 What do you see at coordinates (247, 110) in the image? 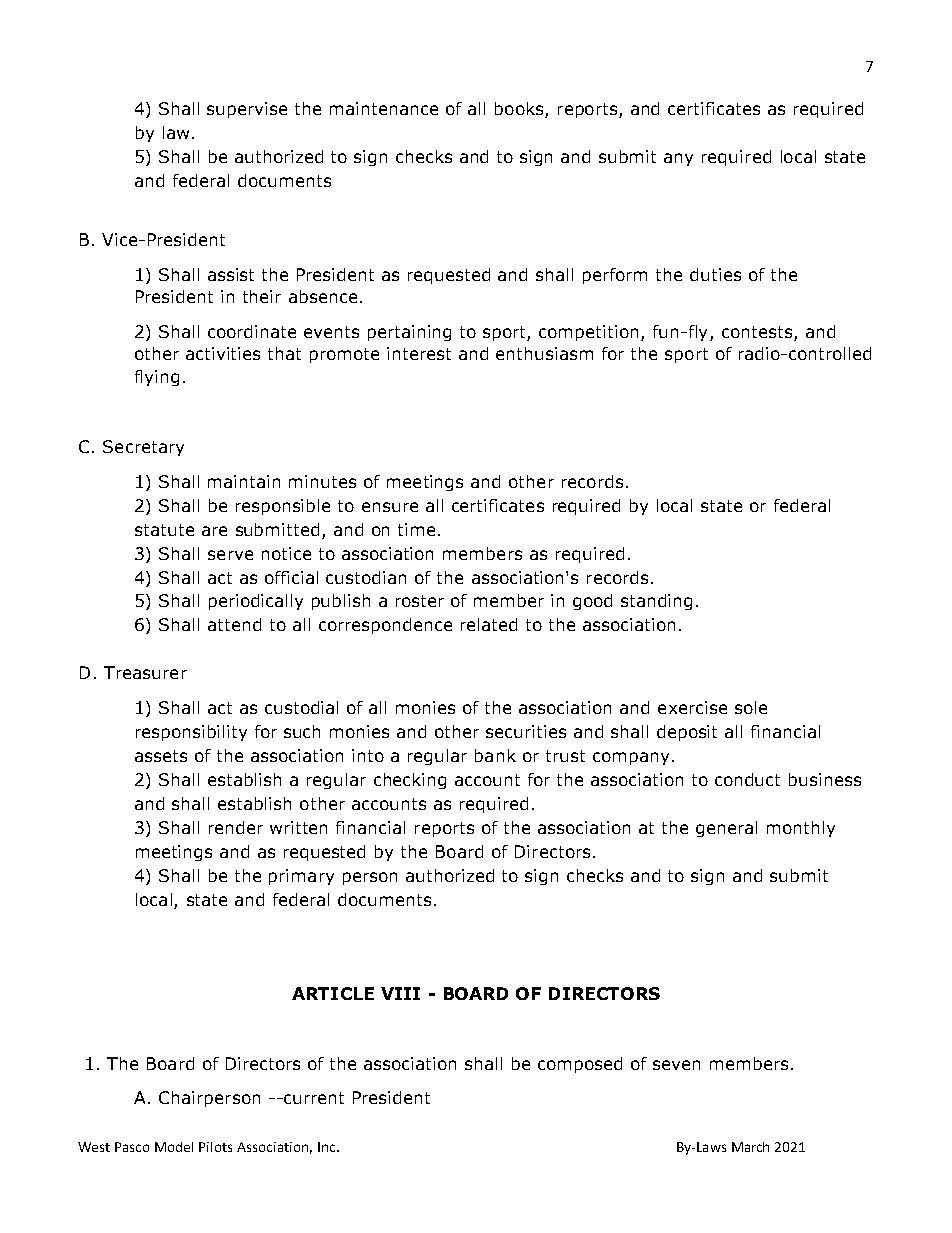
I see `supervise` at bounding box center [247, 110].
